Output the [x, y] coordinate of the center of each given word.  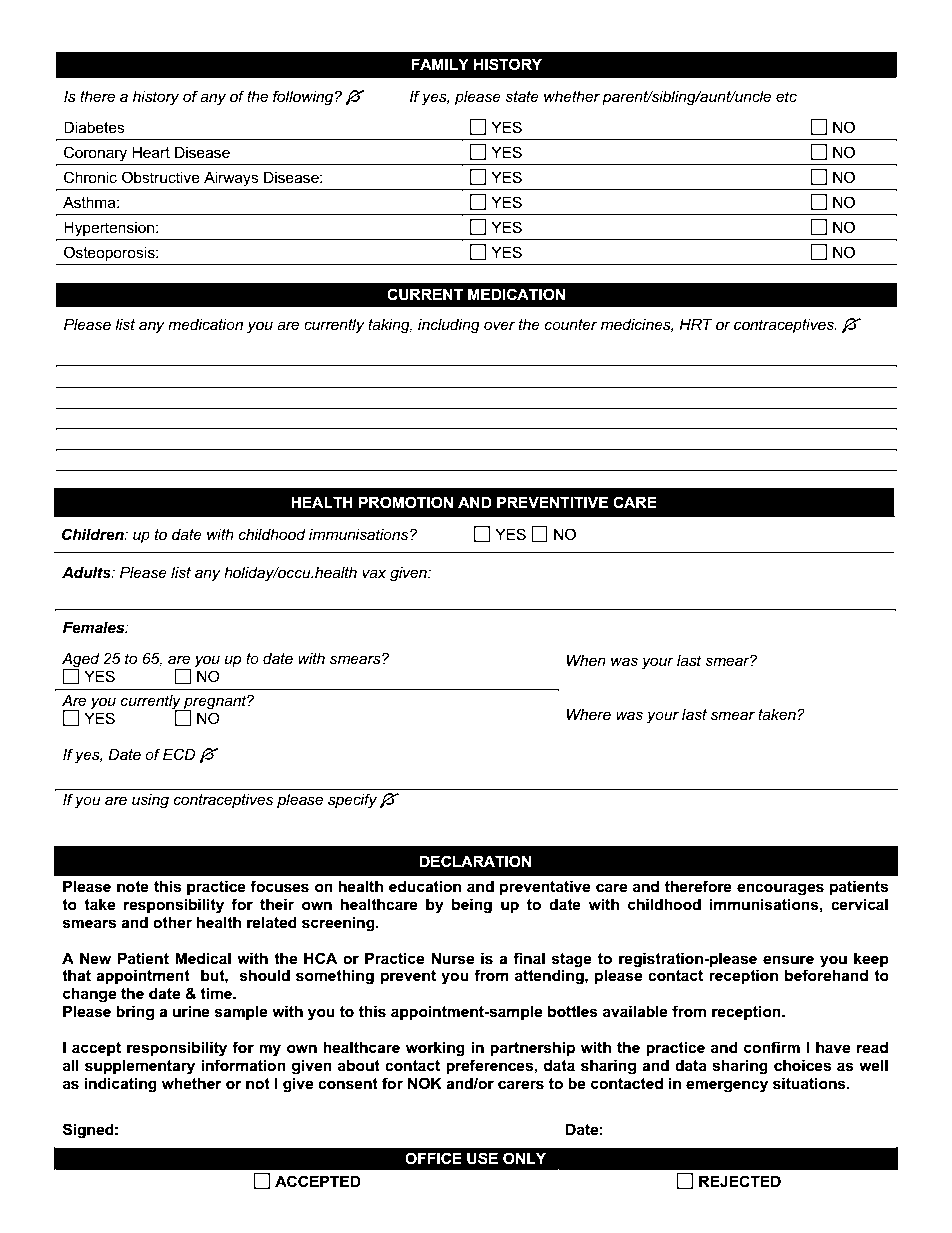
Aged [81, 661]
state [522, 96]
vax [374, 573]
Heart [151, 152]
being [472, 906]
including [449, 326]
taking [390, 326]
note [133, 886]
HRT [696, 324]
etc [786, 96]
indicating [120, 1085]
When [586, 660]
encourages [780, 889]
